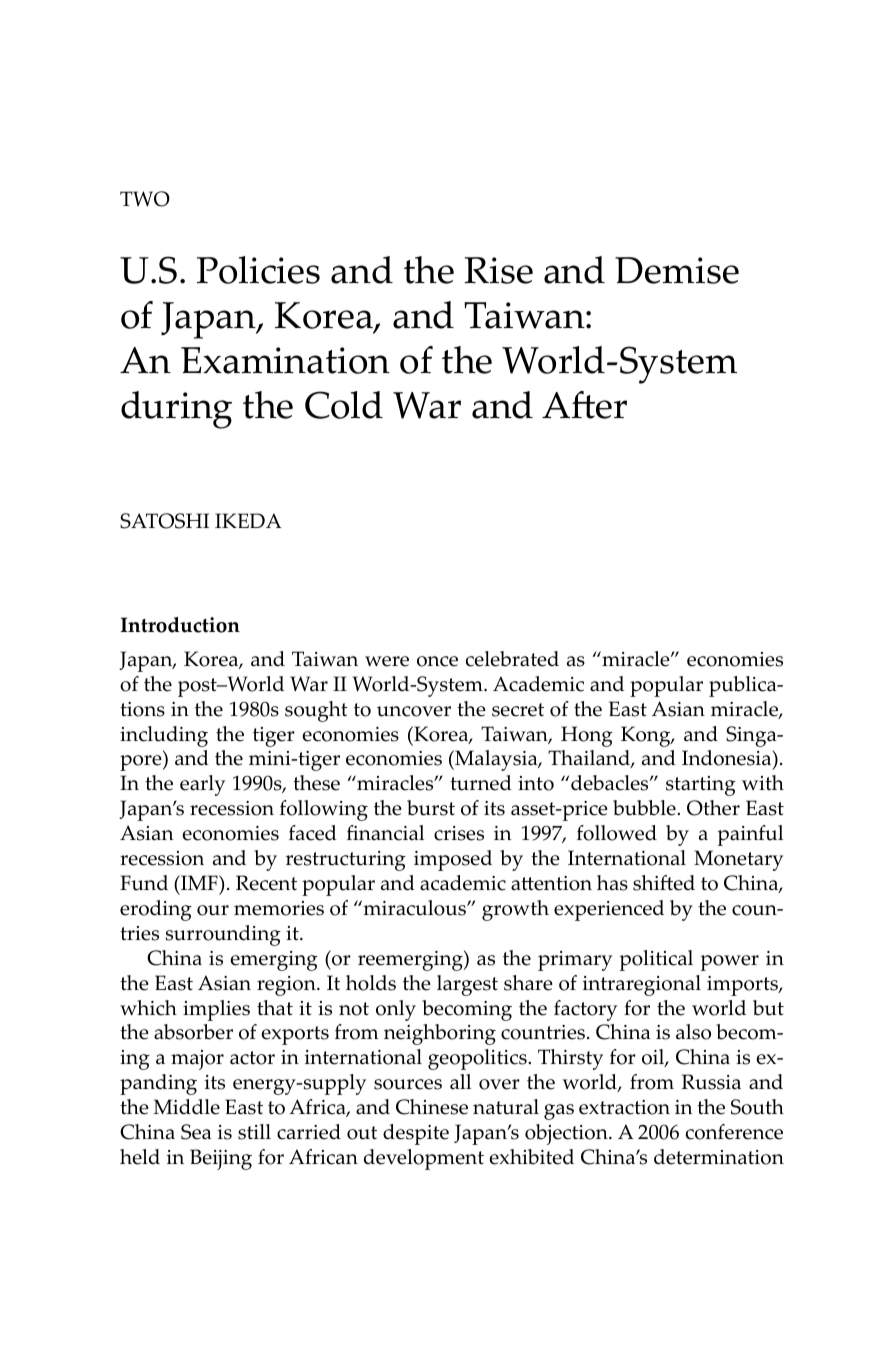 This screenshot has width=896, height=1345. Describe the element at coordinates (196, 1132) in the screenshot. I see `Sea` at that location.
